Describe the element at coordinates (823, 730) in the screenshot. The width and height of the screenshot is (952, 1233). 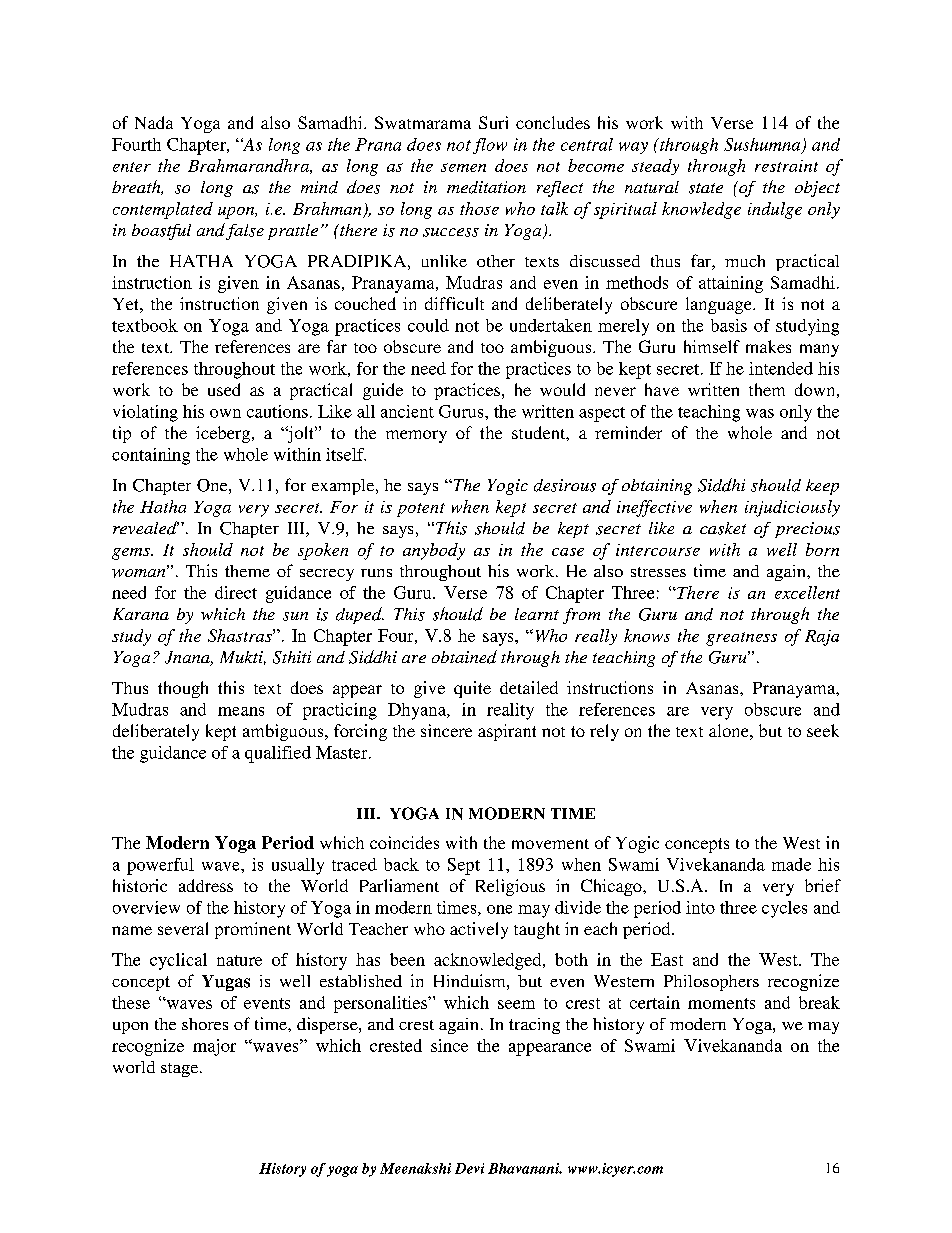
I see `seek` at that location.
